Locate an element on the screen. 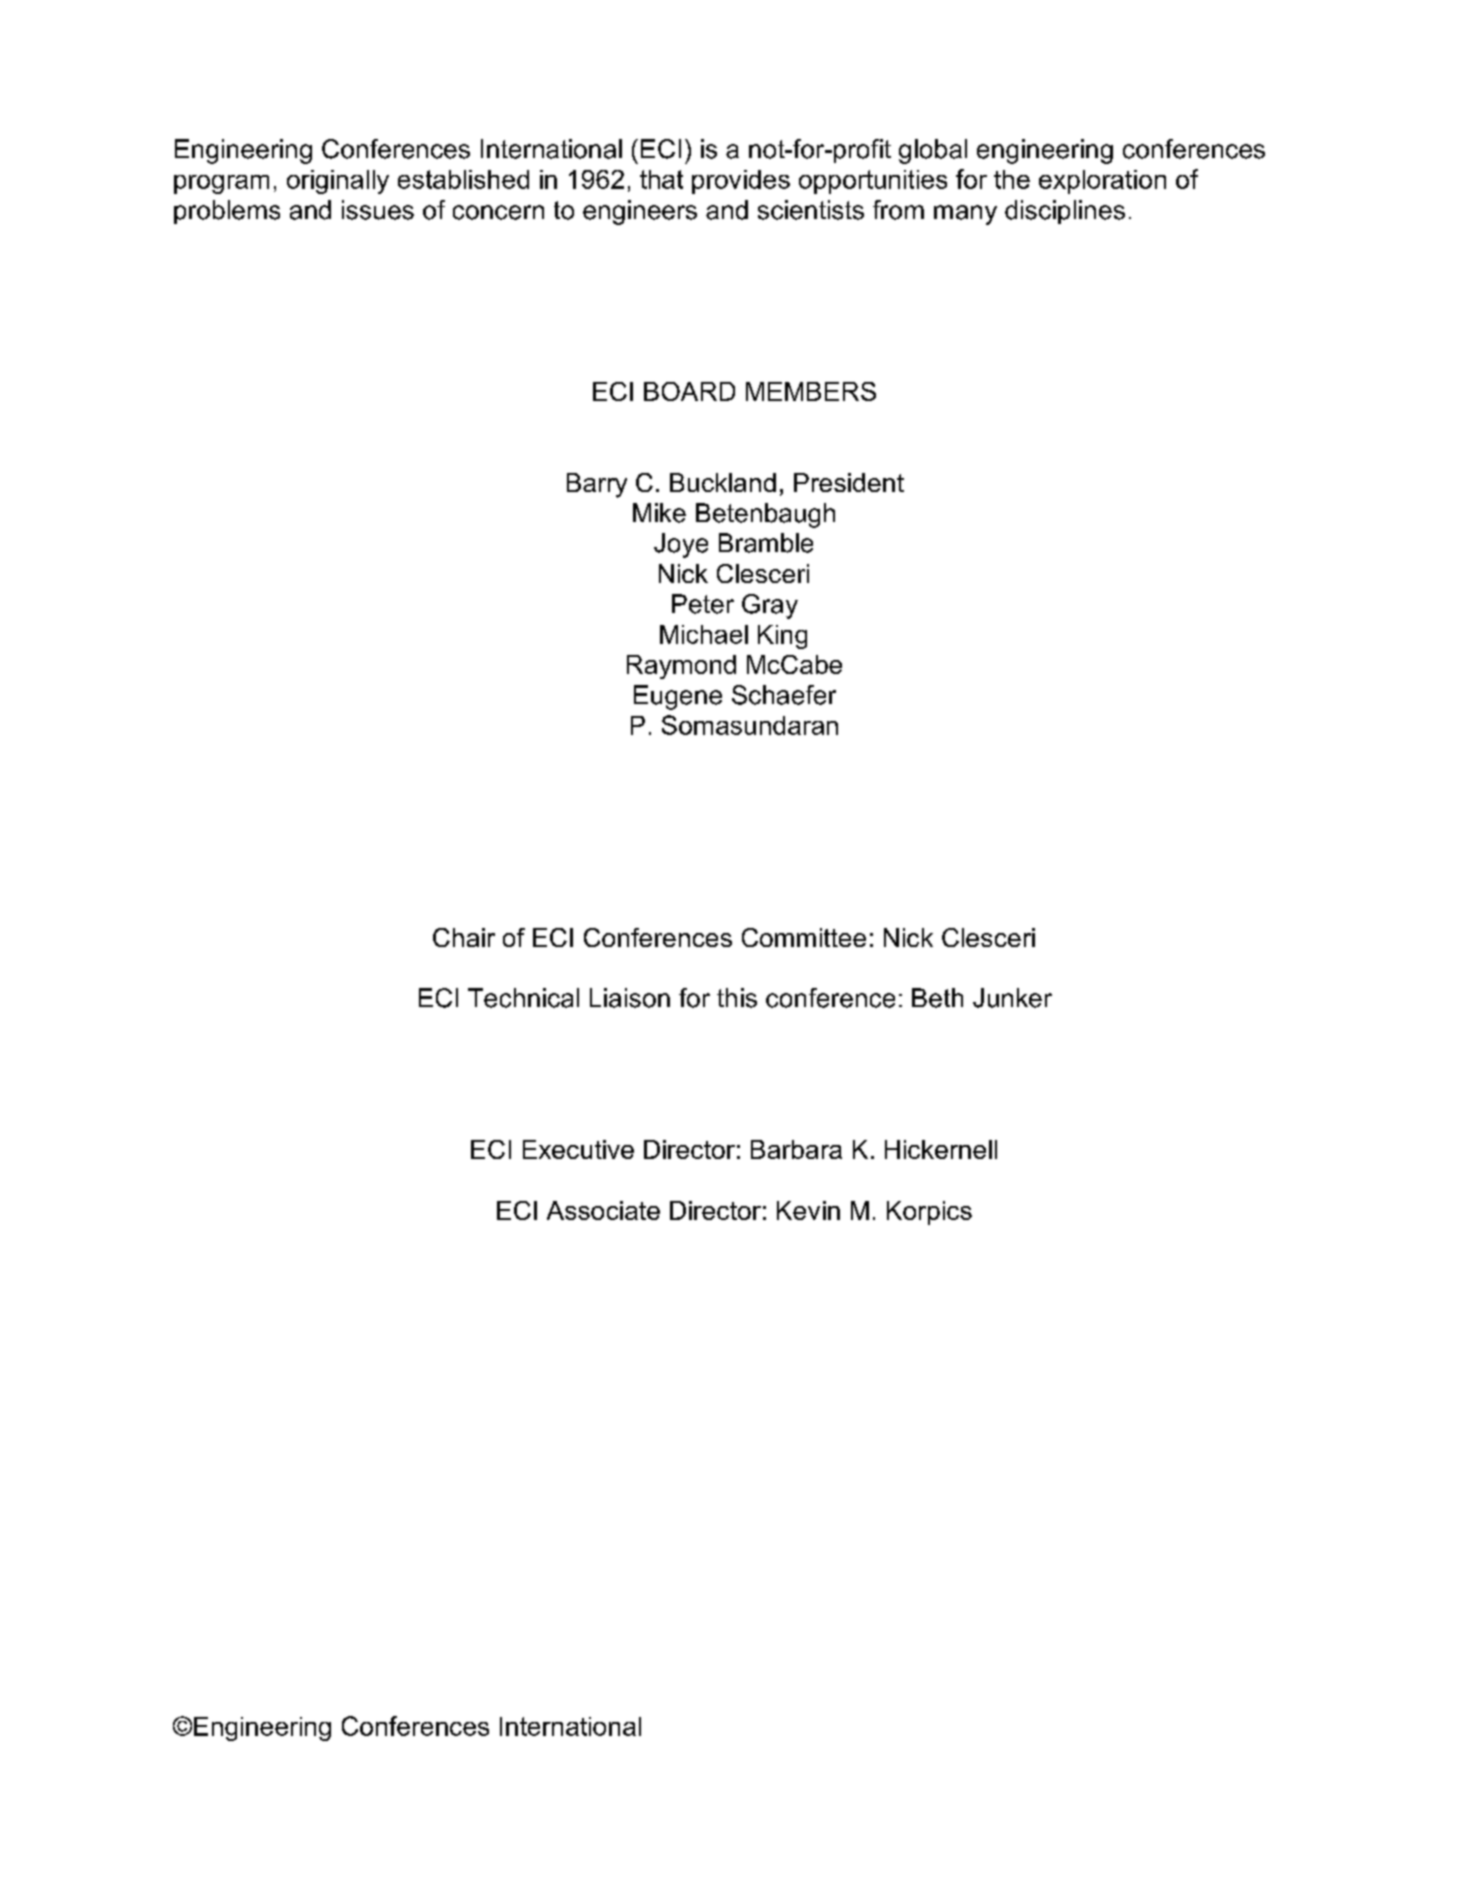 This screenshot has width=1468, height=1899. BOARD is located at coordinates (689, 391).
